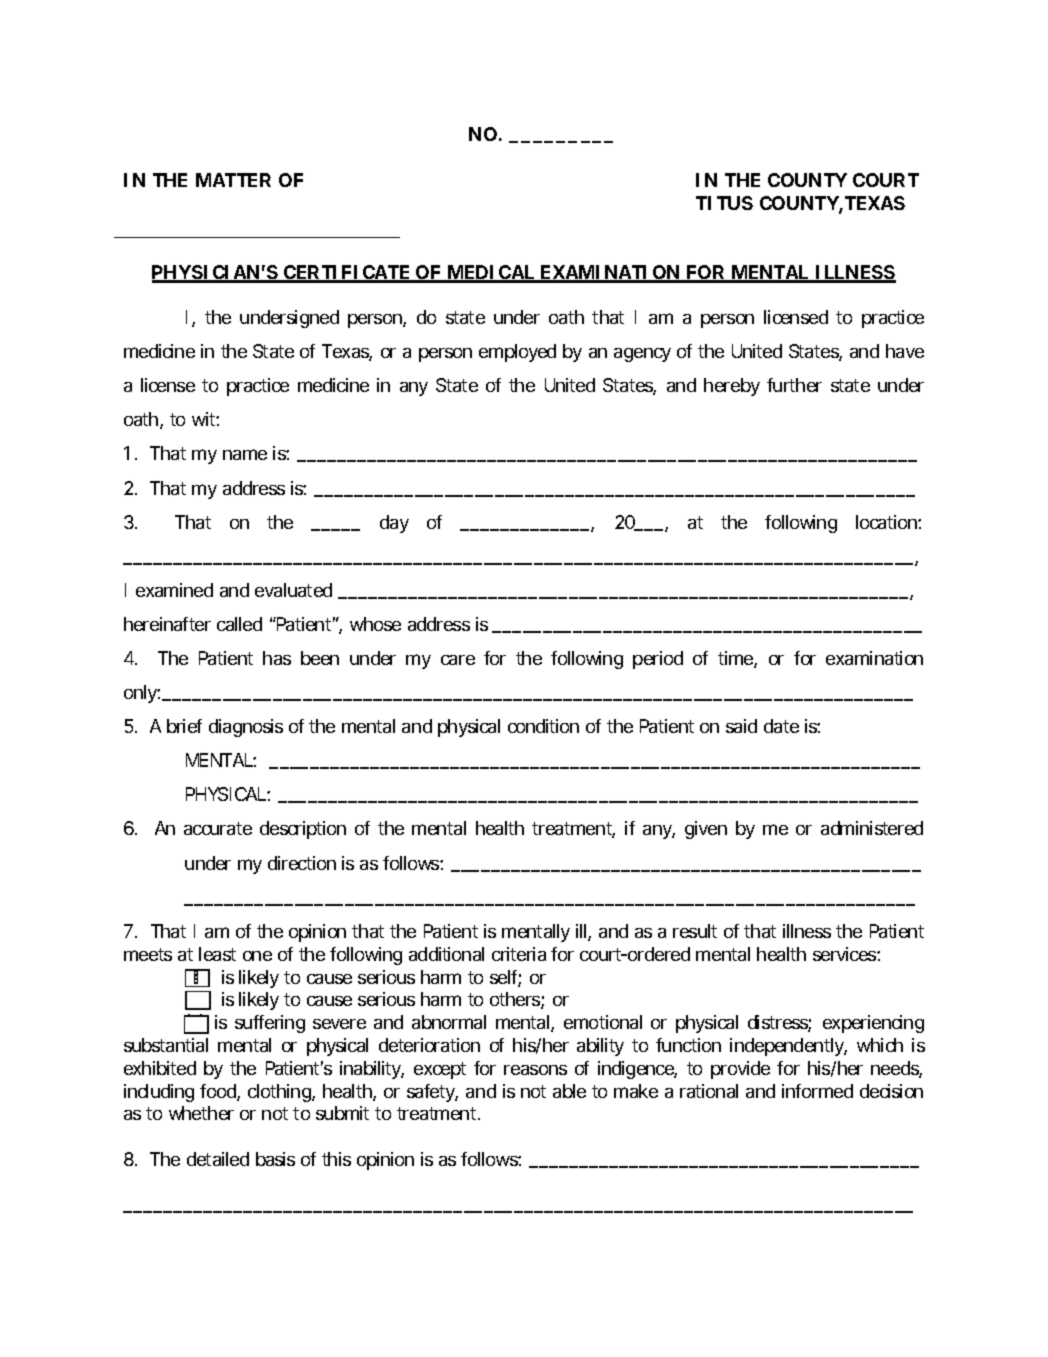 The image size is (1048, 1357). I want to click on have, so click(905, 351).
